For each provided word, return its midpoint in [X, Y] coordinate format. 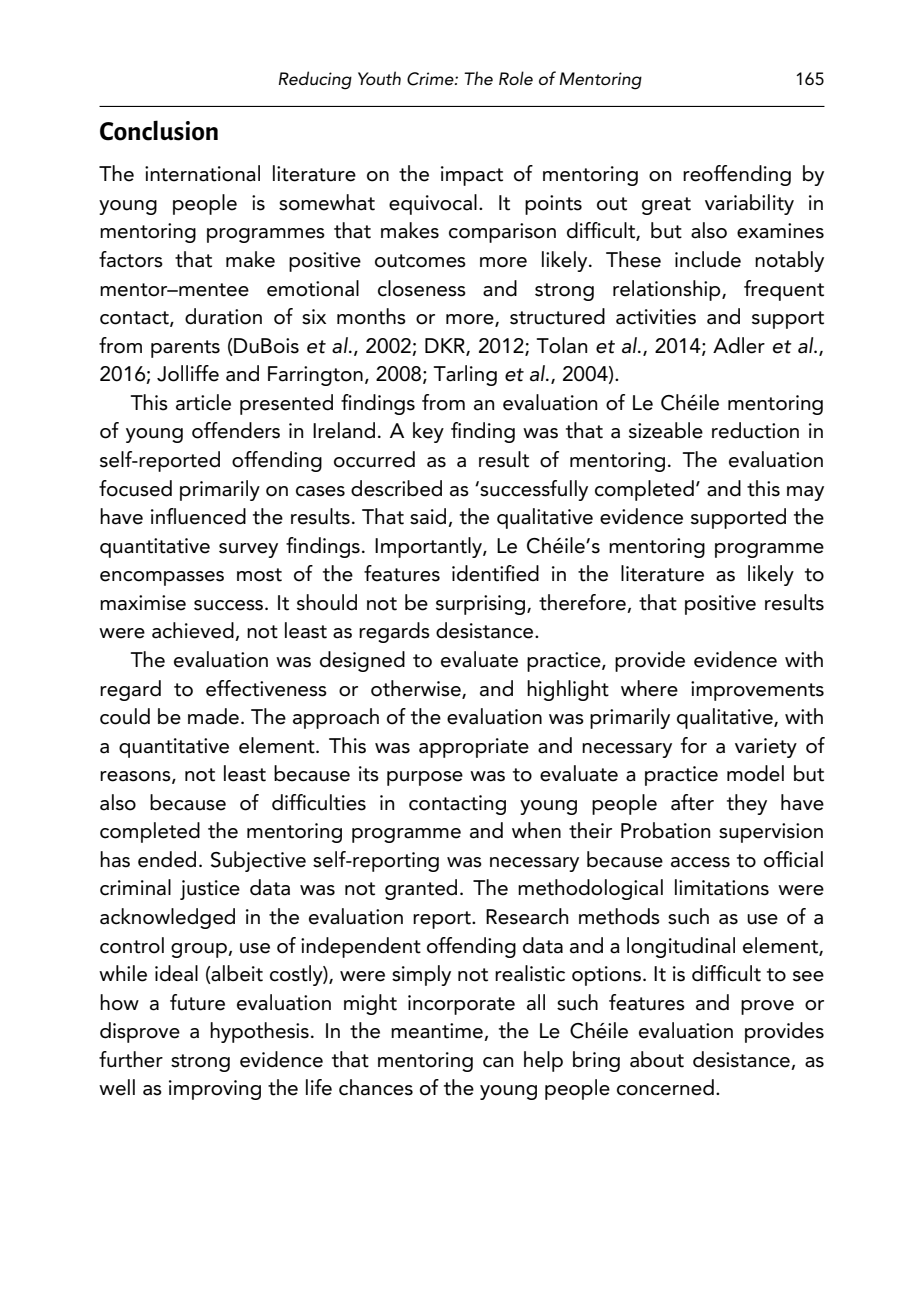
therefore [583, 603]
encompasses [162, 578]
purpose [425, 778]
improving [215, 1090]
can [498, 1062]
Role [516, 78]
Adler [739, 345]
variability [749, 204]
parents [185, 349]
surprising [482, 605]
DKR [446, 346]
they [747, 804]
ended [167, 859]
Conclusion [159, 130]
